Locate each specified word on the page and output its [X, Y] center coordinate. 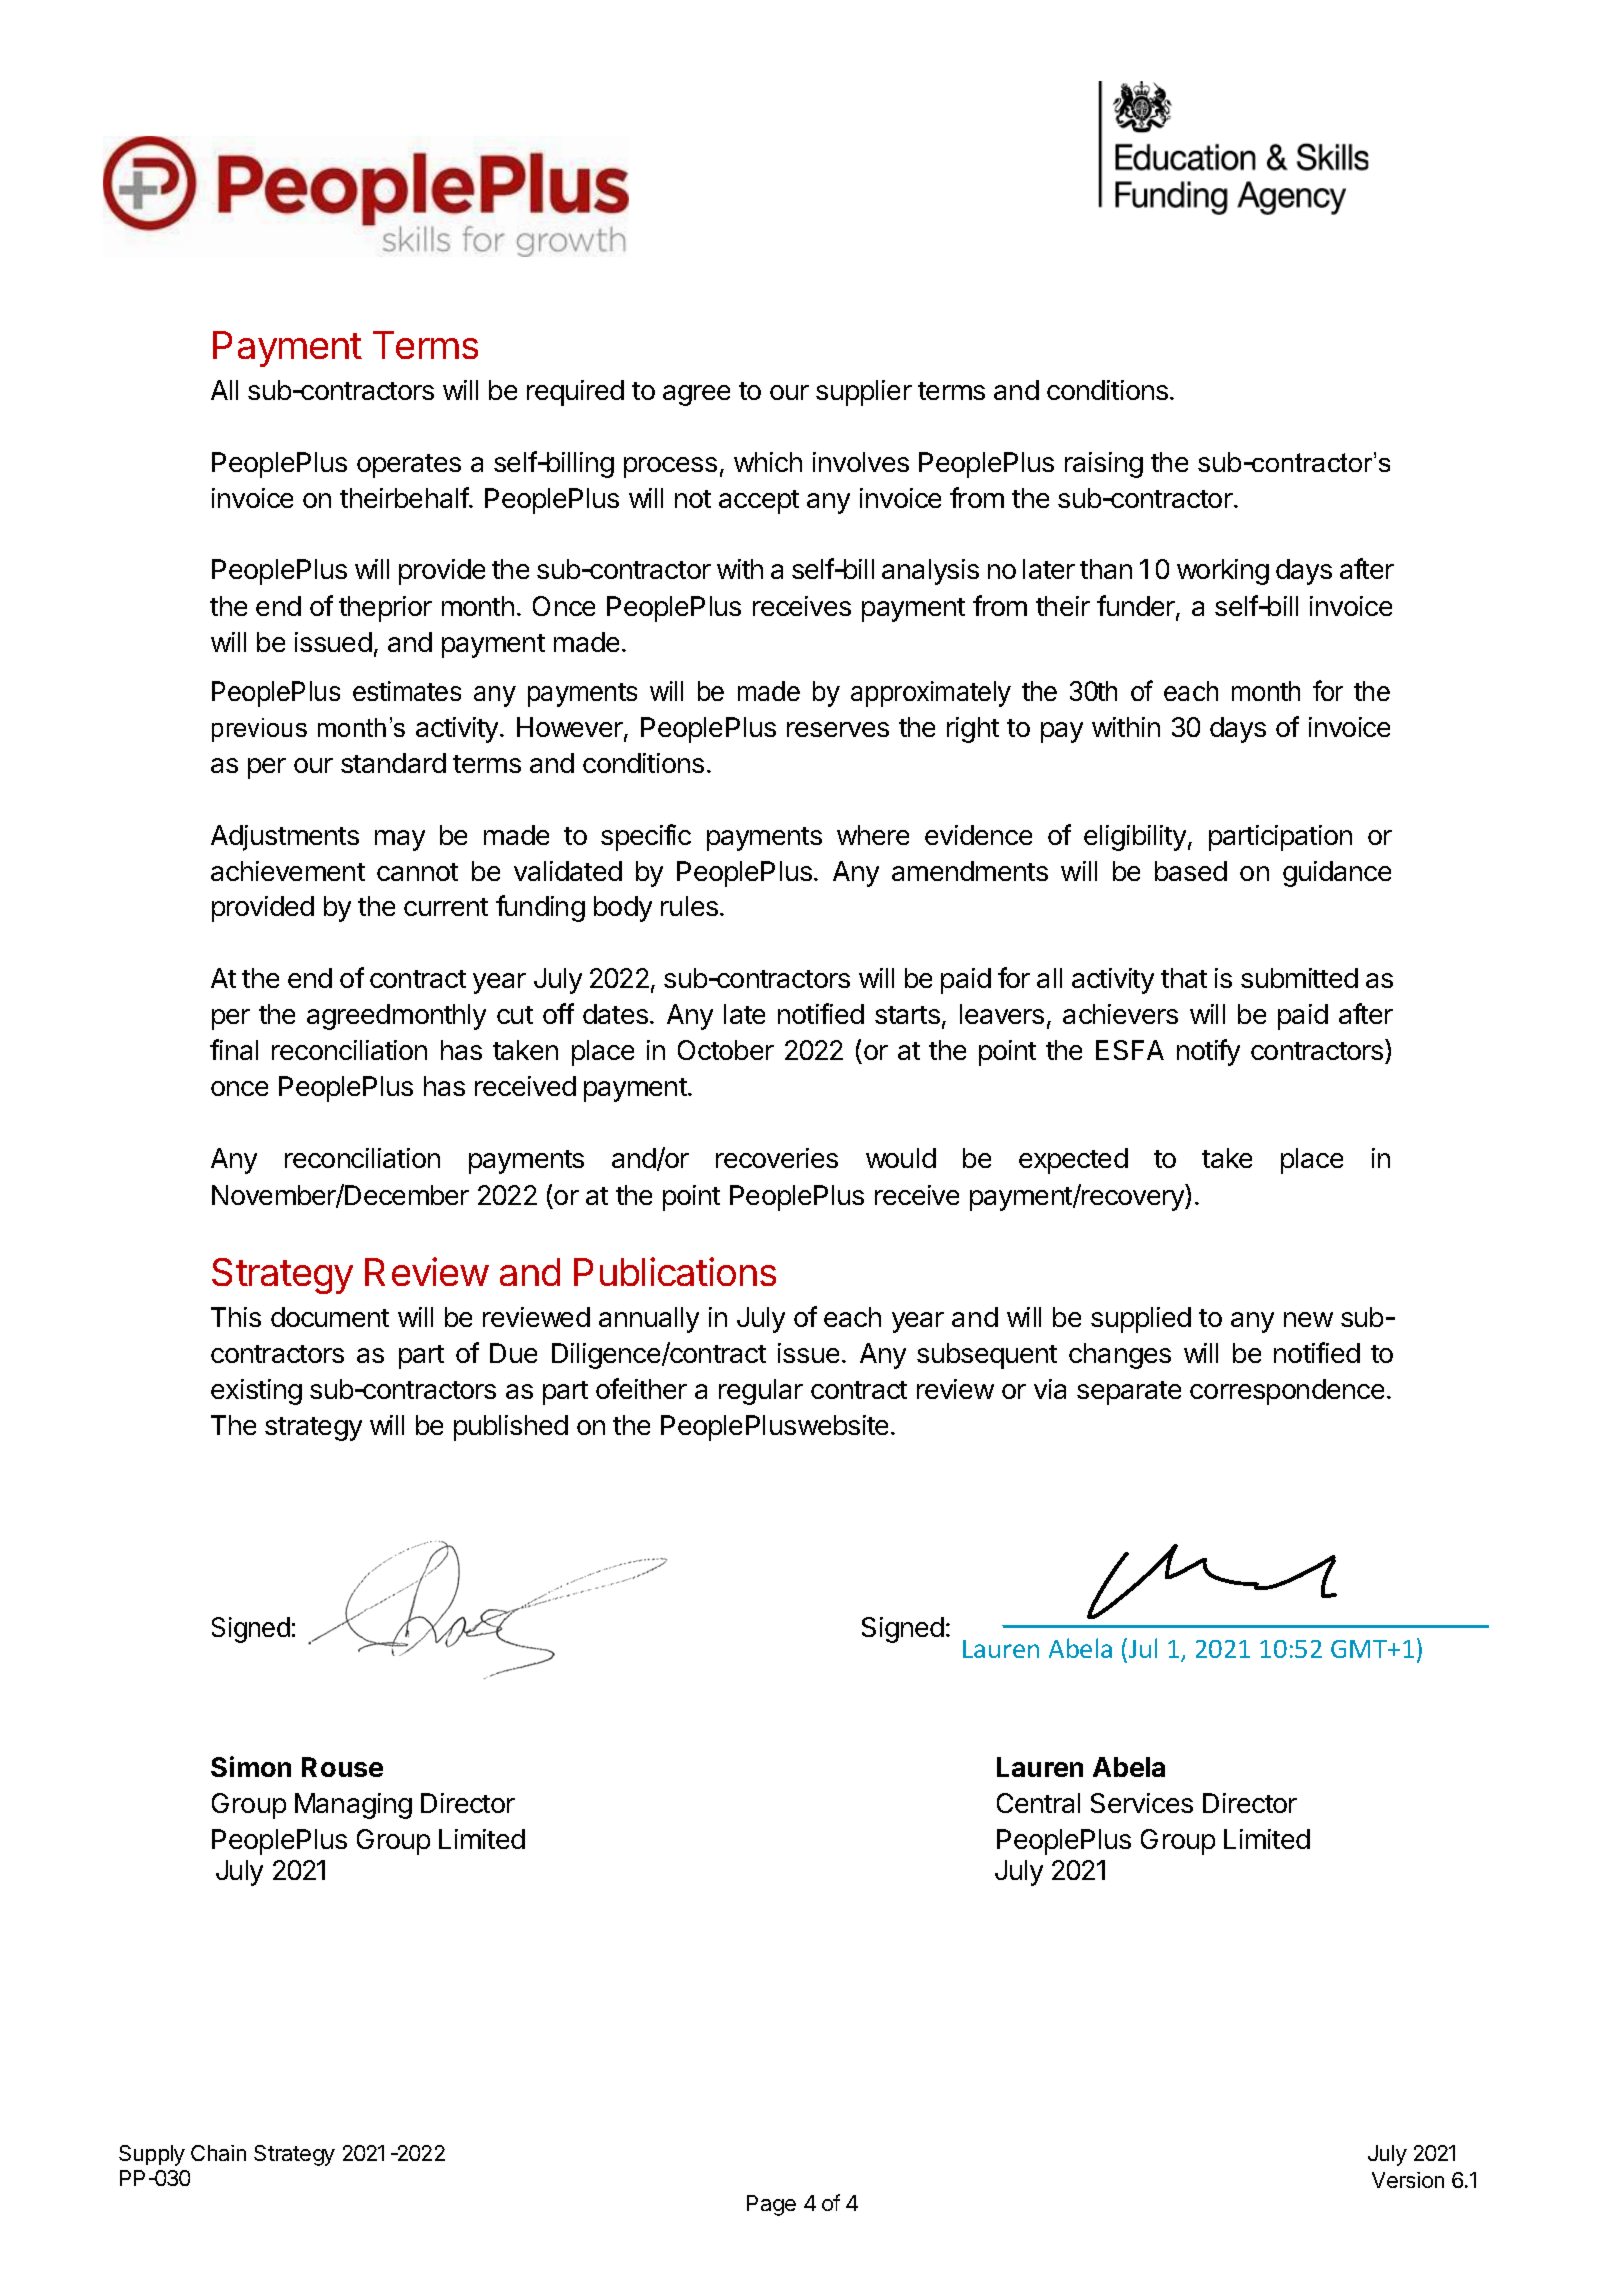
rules [689, 906]
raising [1104, 465]
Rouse [342, 1767]
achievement [288, 871]
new [1308, 1319]
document [330, 1317]
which [768, 462]
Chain [218, 2153]
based [1191, 871]
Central [1038, 1803]
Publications [675, 1271]
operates [409, 466]
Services [1142, 1803]
